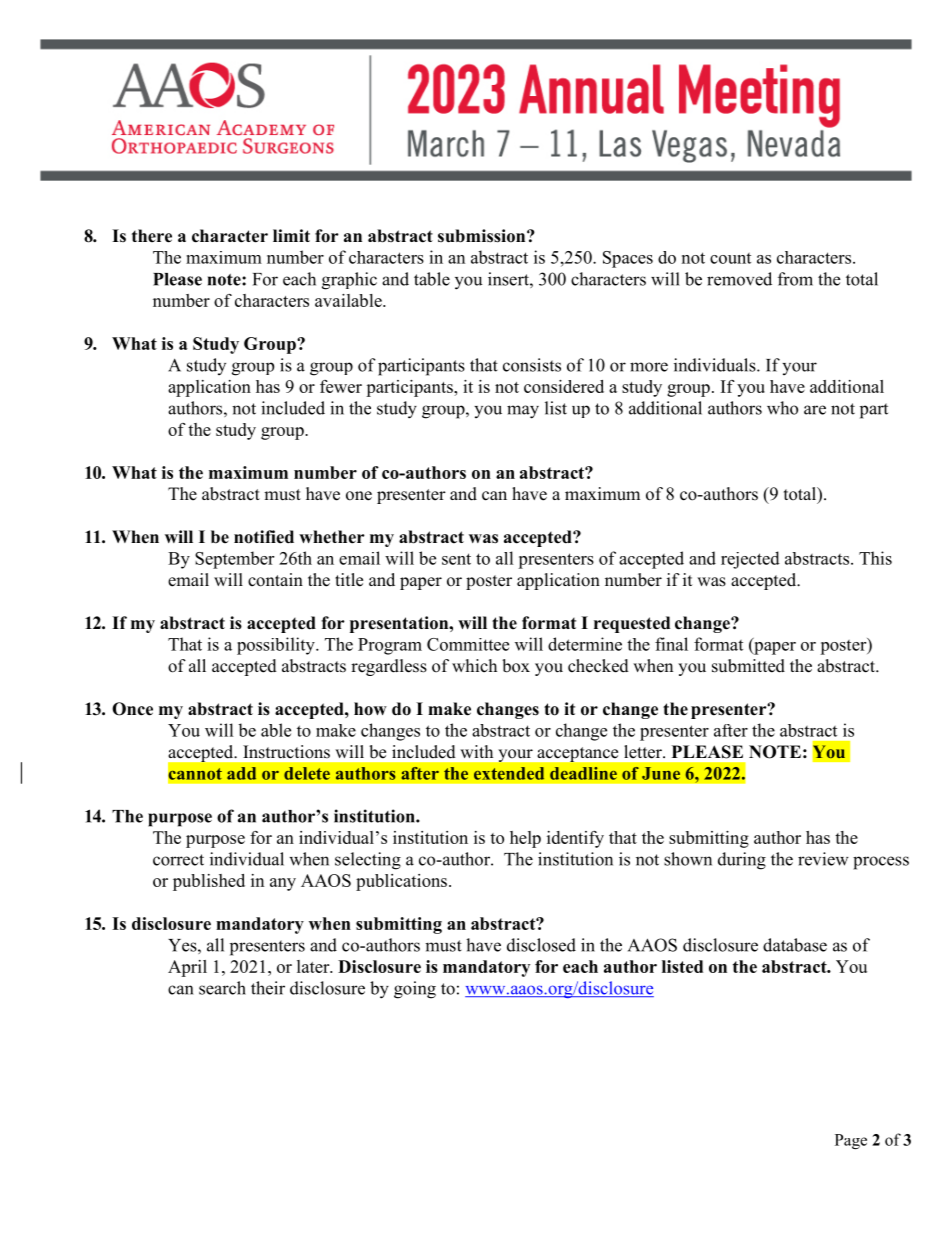  What do you see at coordinates (468, 644) in the screenshot?
I see `Committee` at bounding box center [468, 644].
